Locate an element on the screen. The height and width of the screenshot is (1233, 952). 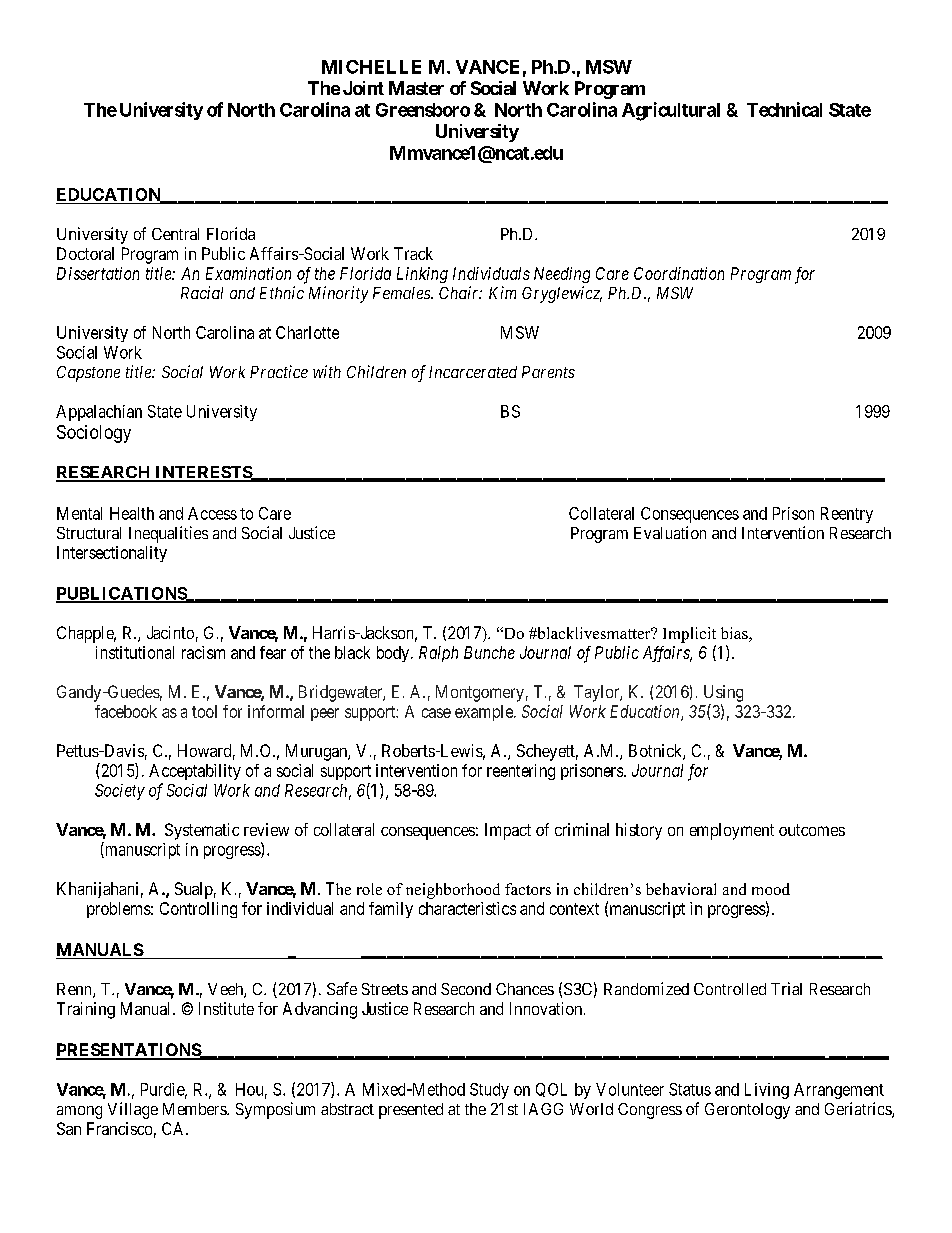
Greensboro is located at coordinates (423, 110).
